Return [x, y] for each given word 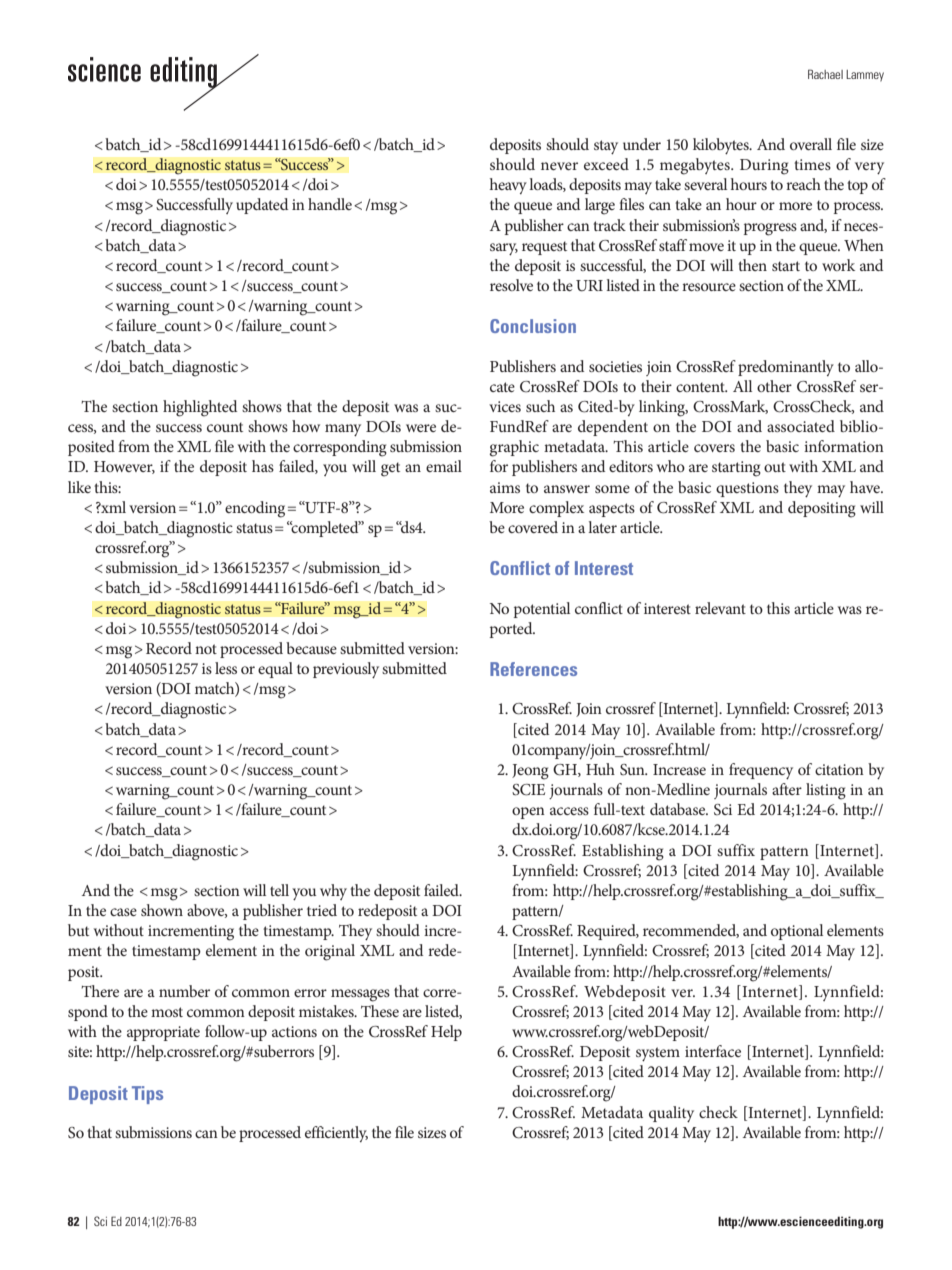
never [559, 166]
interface [713, 1051]
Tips [147, 1095]
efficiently [336, 1134]
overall [811, 144]
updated [262, 206]
